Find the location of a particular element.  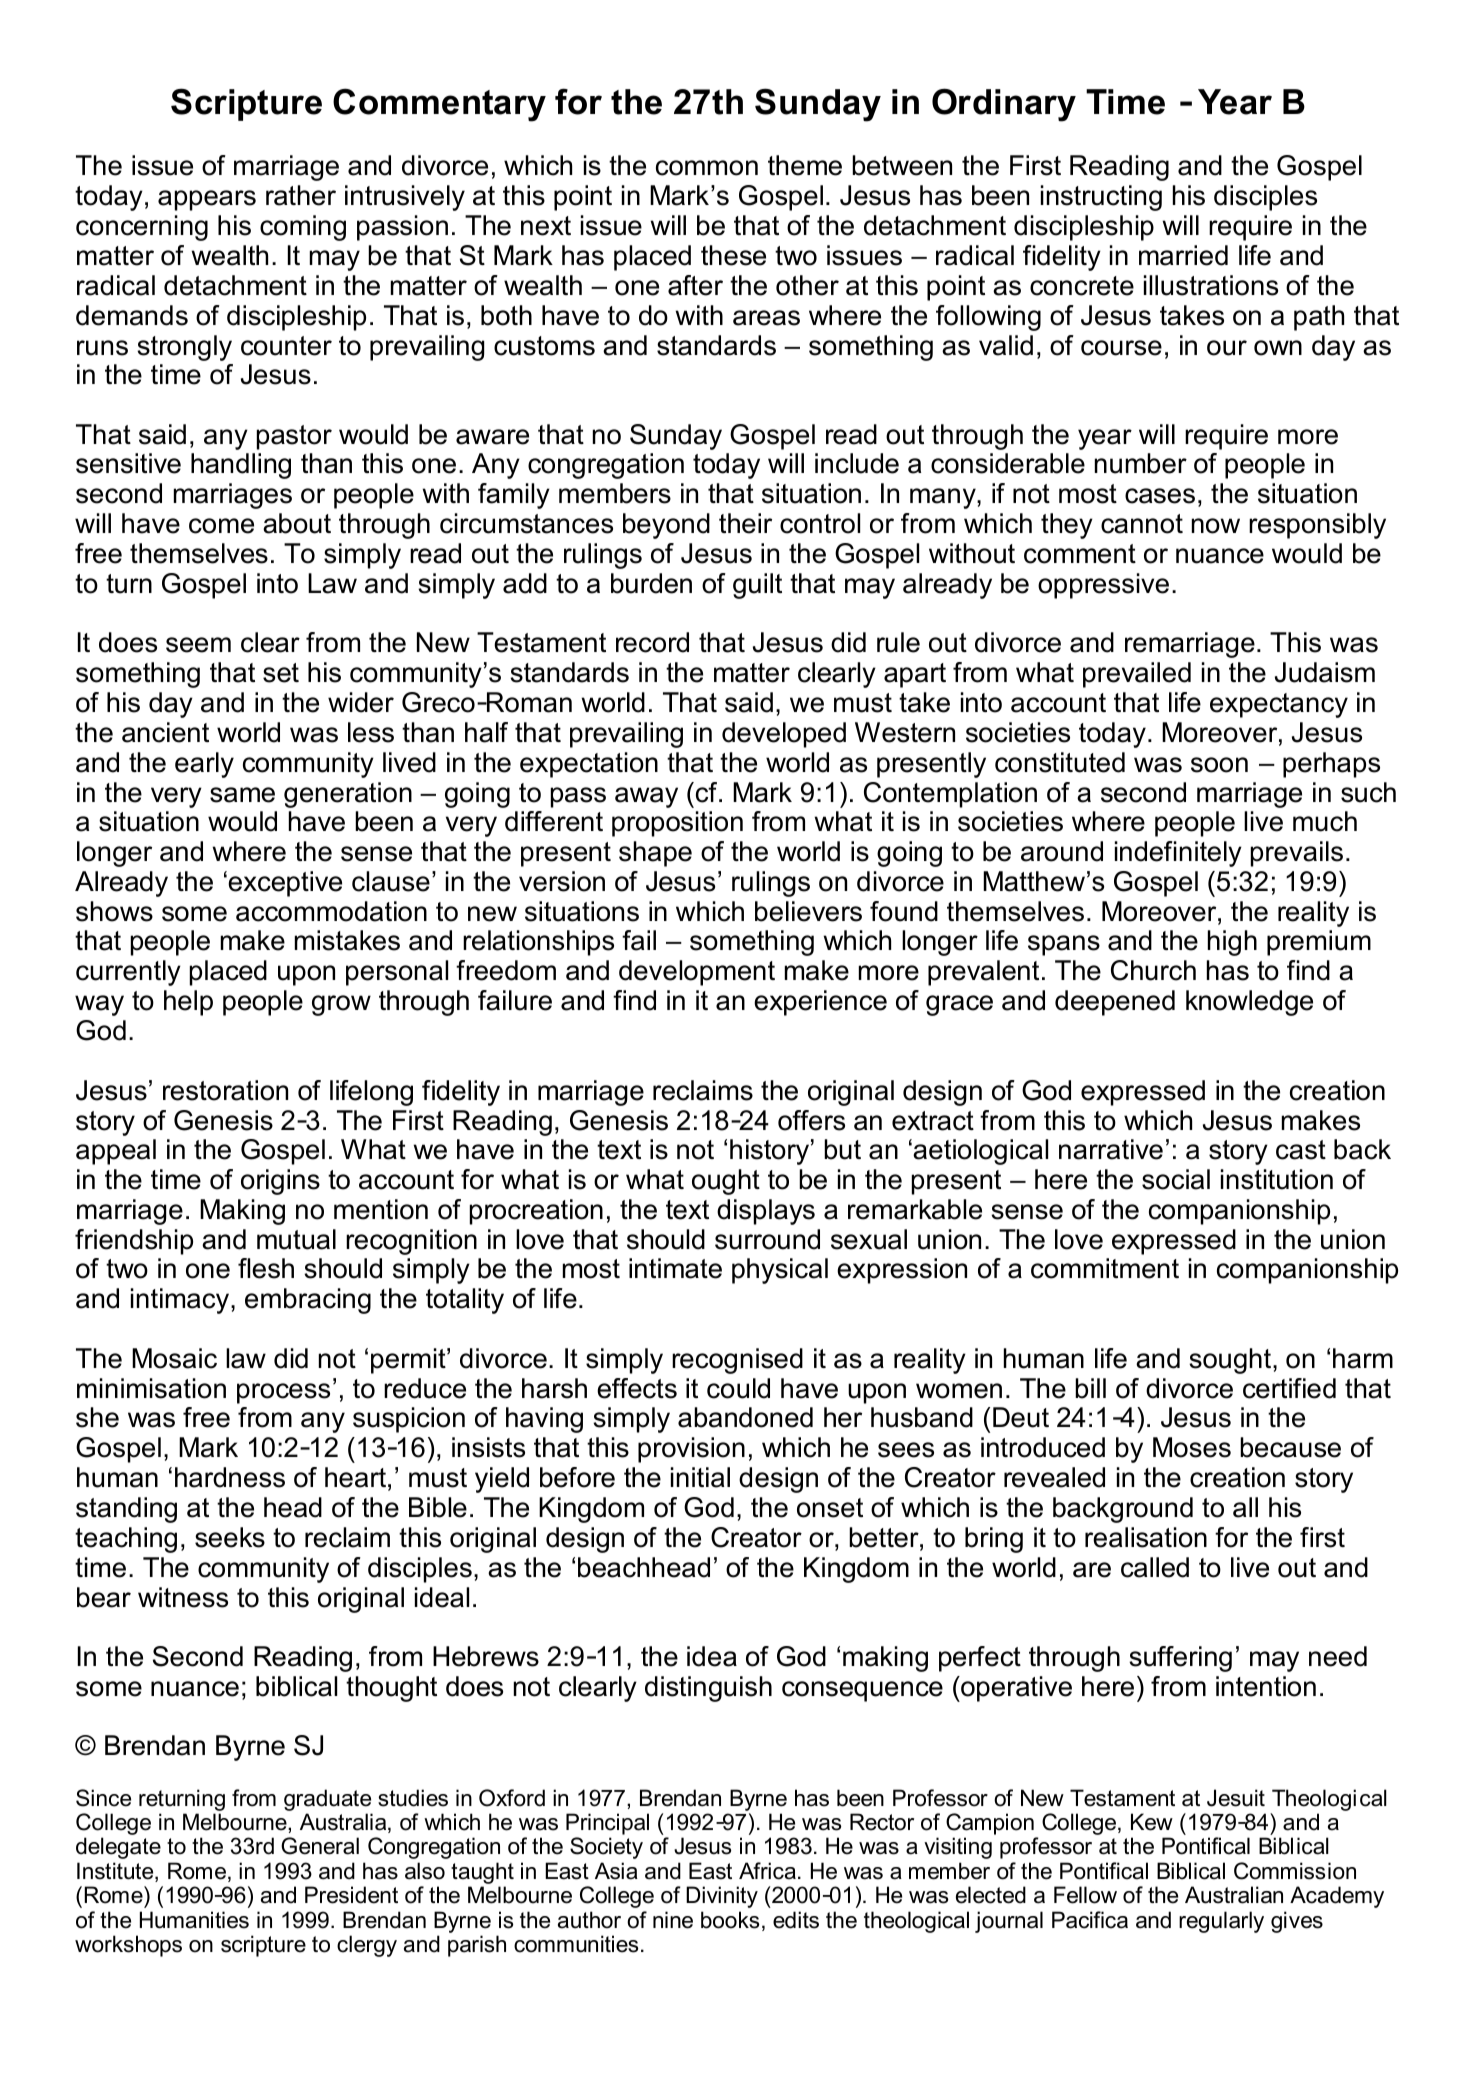

Divinity is located at coordinates (722, 1897).
